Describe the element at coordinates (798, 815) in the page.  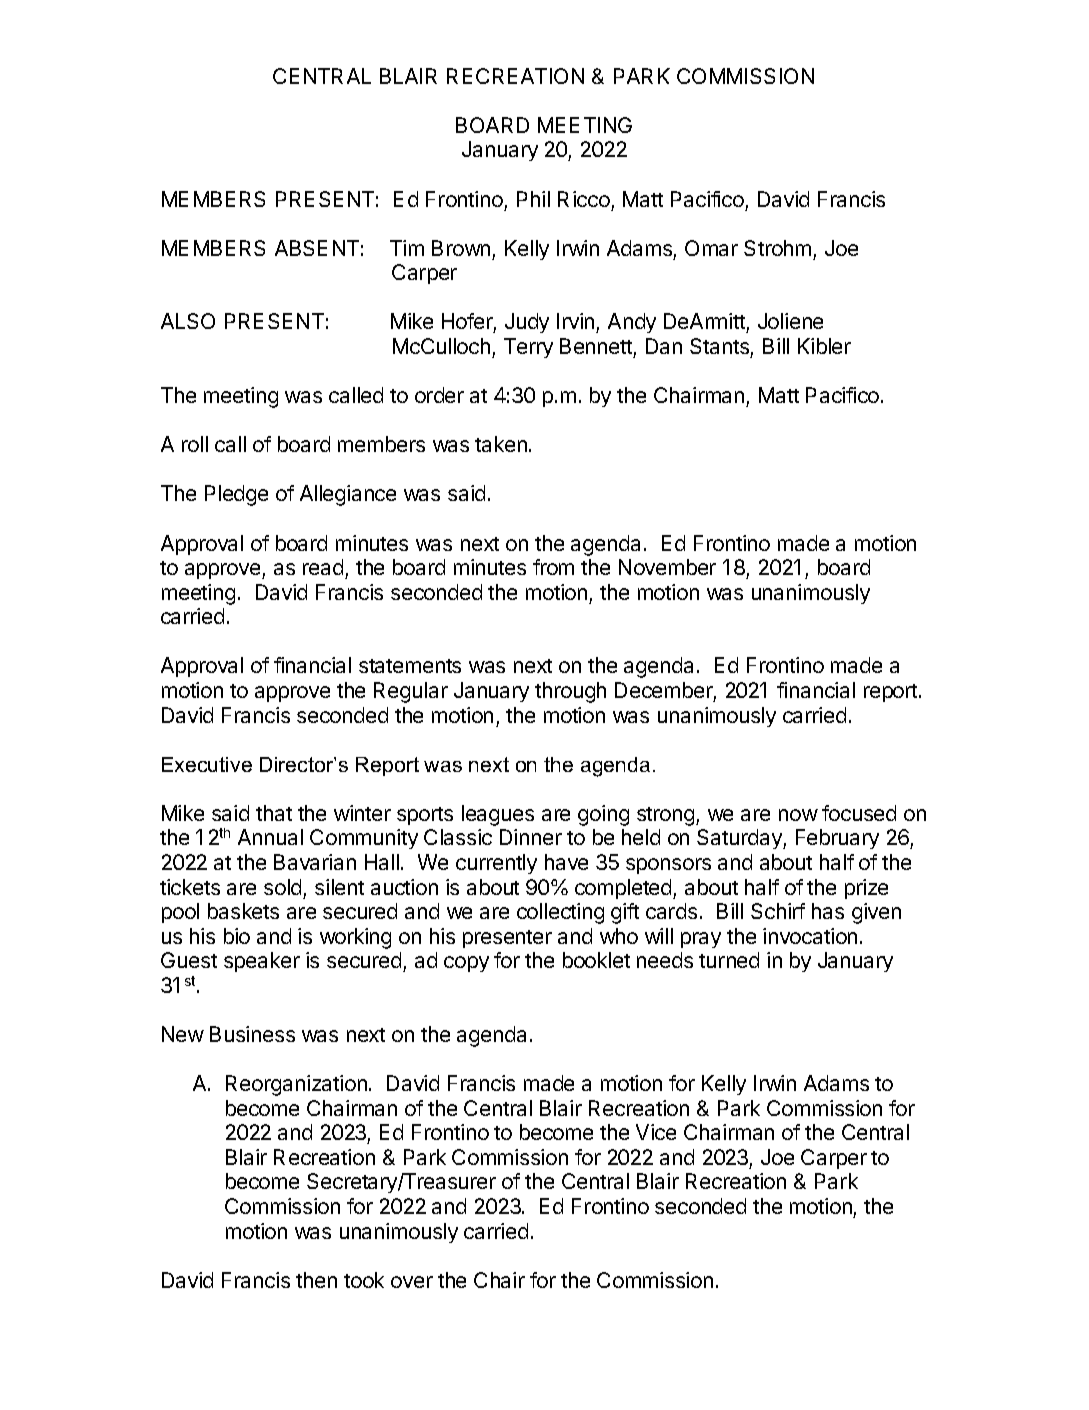
I see `now` at that location.
